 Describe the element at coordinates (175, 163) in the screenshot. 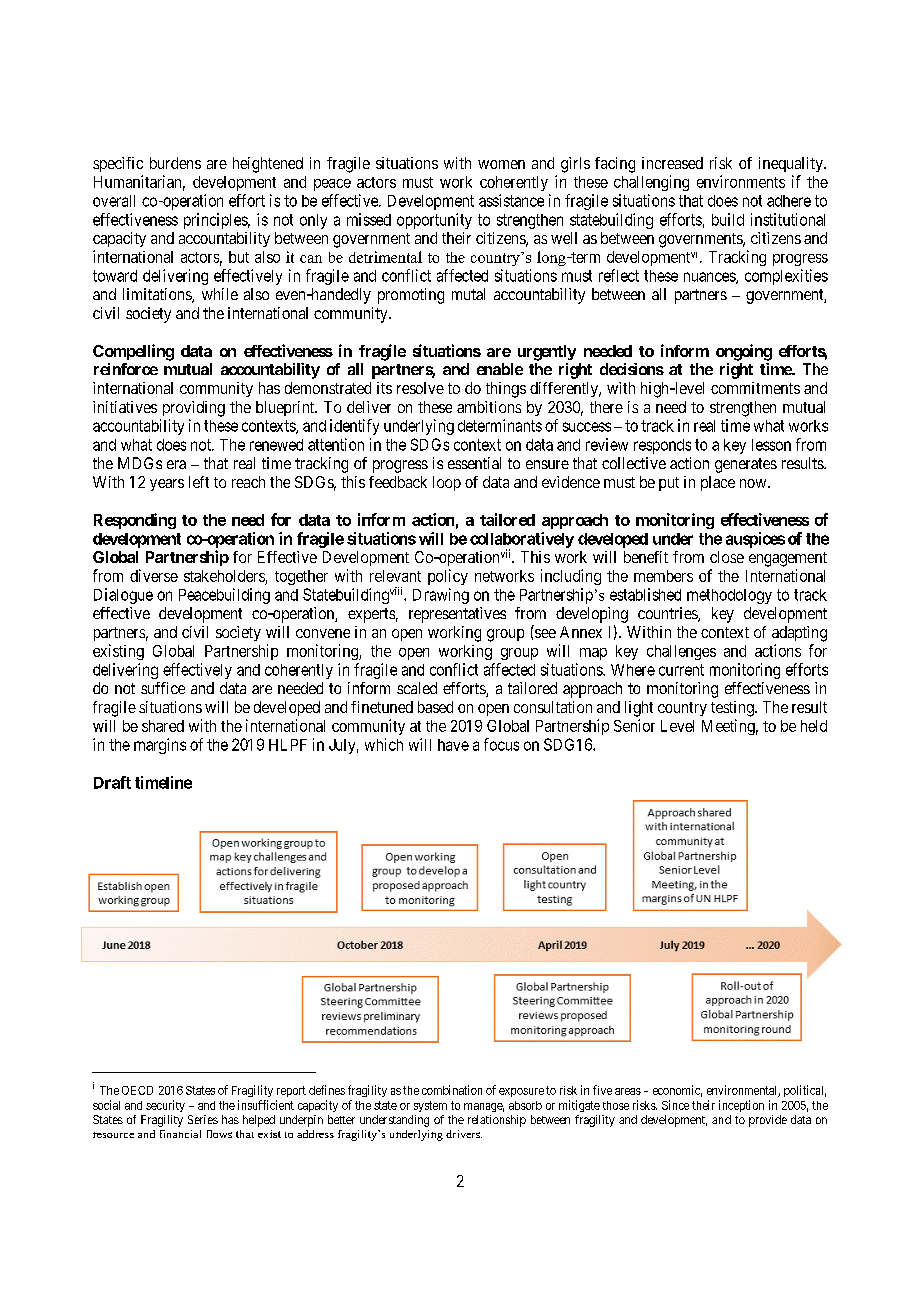

I see `burdens` at that location.
